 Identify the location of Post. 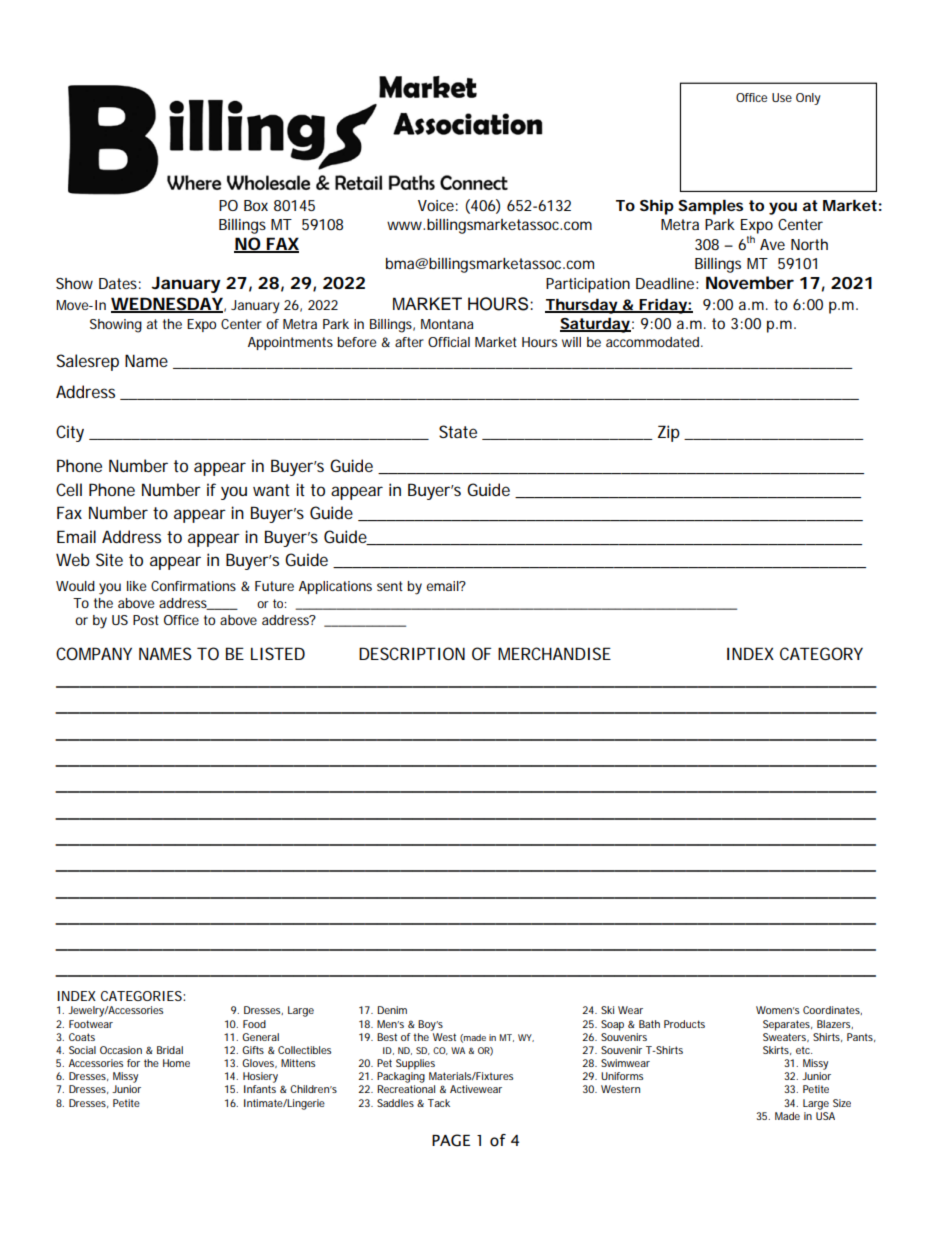
(146, 620).
